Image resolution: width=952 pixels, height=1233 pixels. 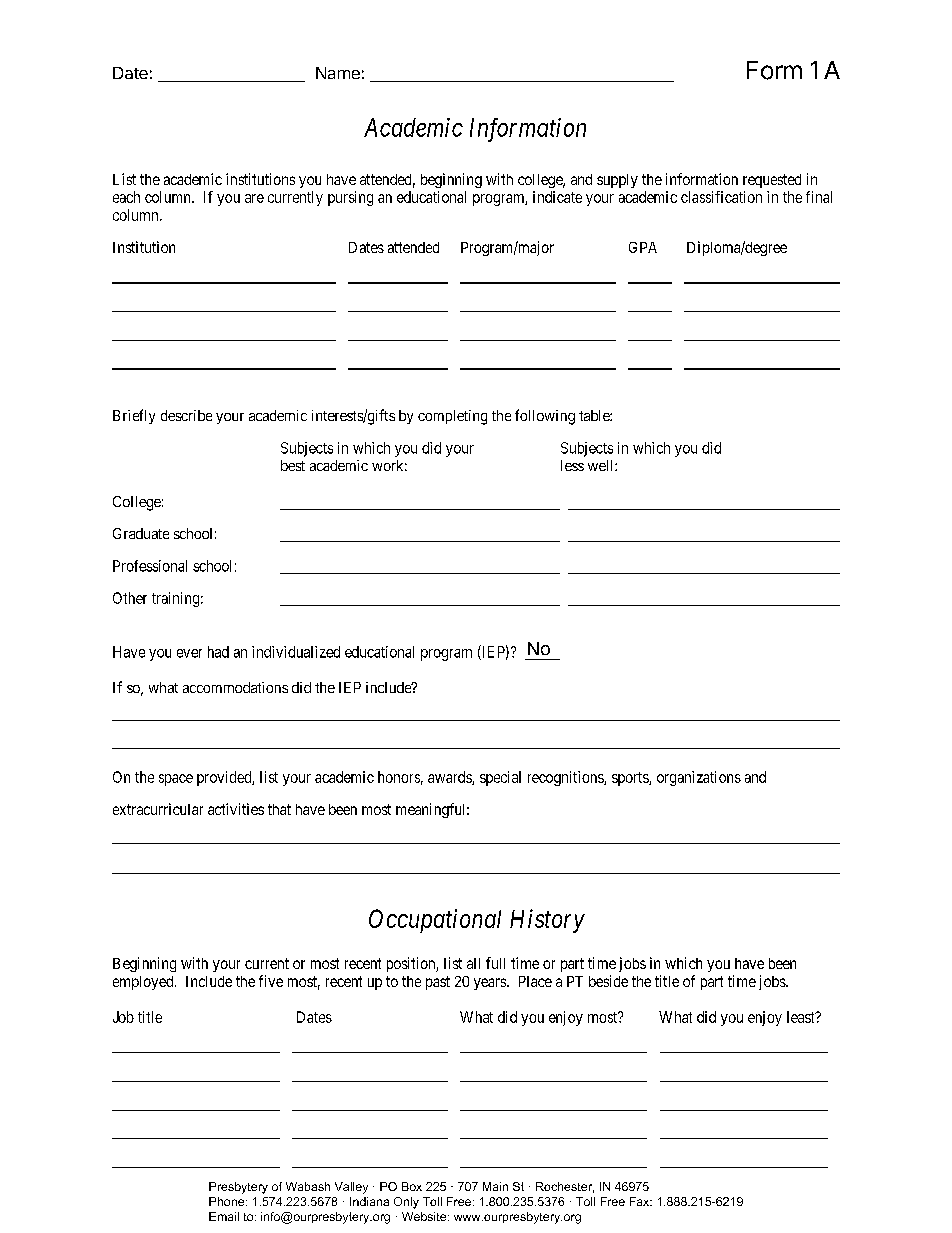 What do you see at coordinates (557, 197) in the image?
I see `indicate` at bounding box center [557, 197].
